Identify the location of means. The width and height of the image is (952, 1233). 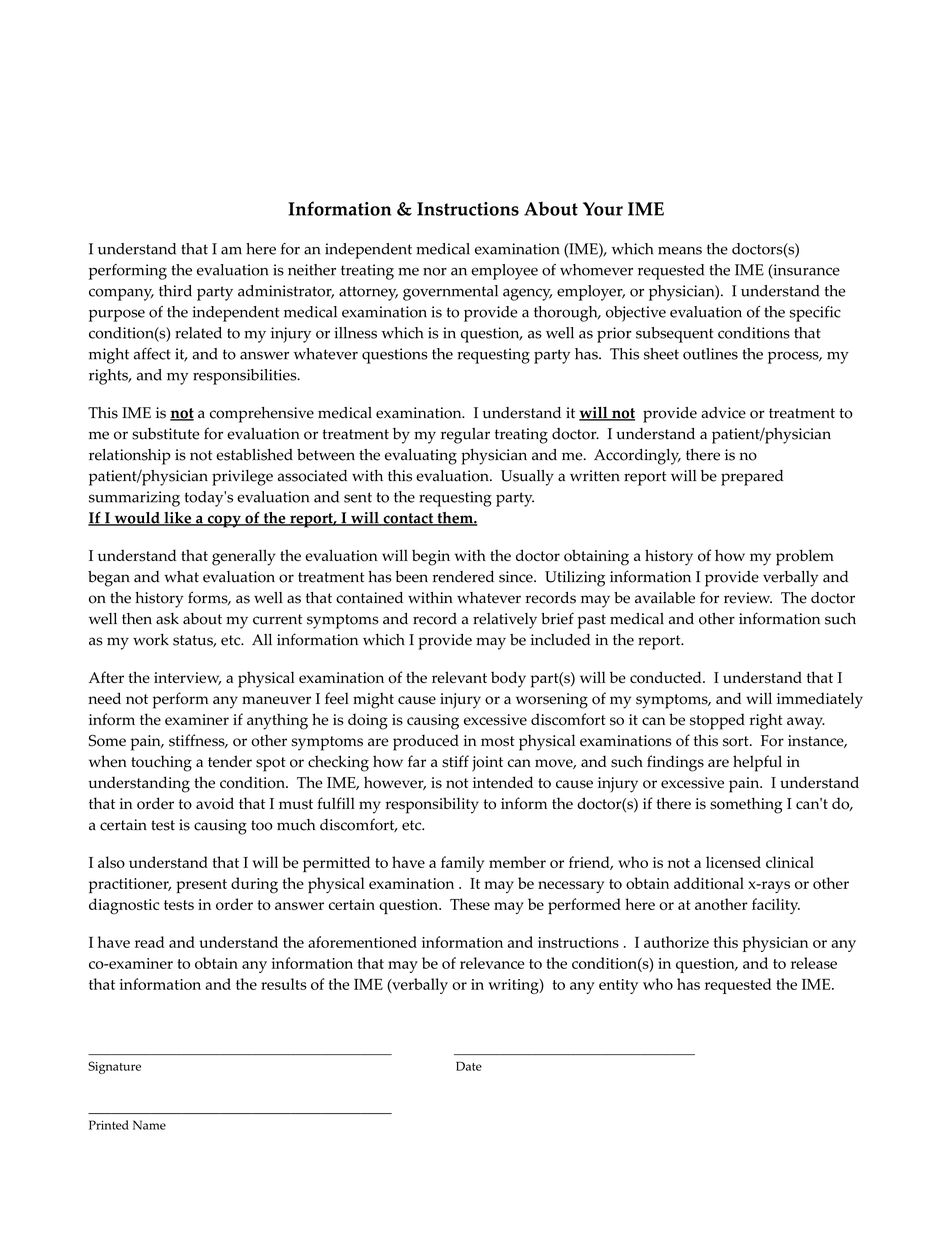
(680, 250).
